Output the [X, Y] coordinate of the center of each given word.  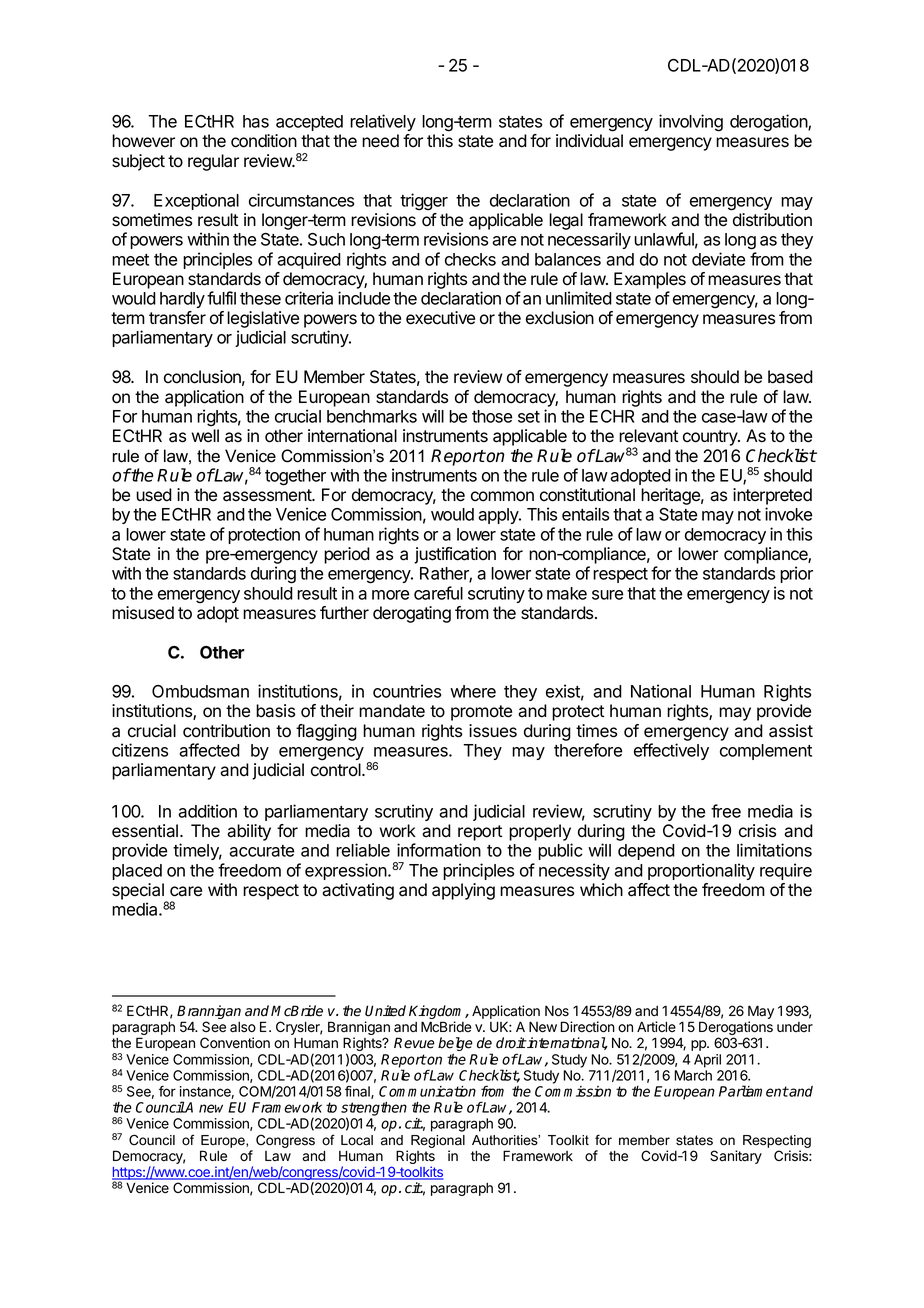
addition [207, 811]
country [711, 438]
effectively [671, 751]
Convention [235, 1043]
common [502, 496]
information [439, 850]
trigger [424, 202]
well [205, 436]
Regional [438, 1141]
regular [213, 162]
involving [691, 123]
